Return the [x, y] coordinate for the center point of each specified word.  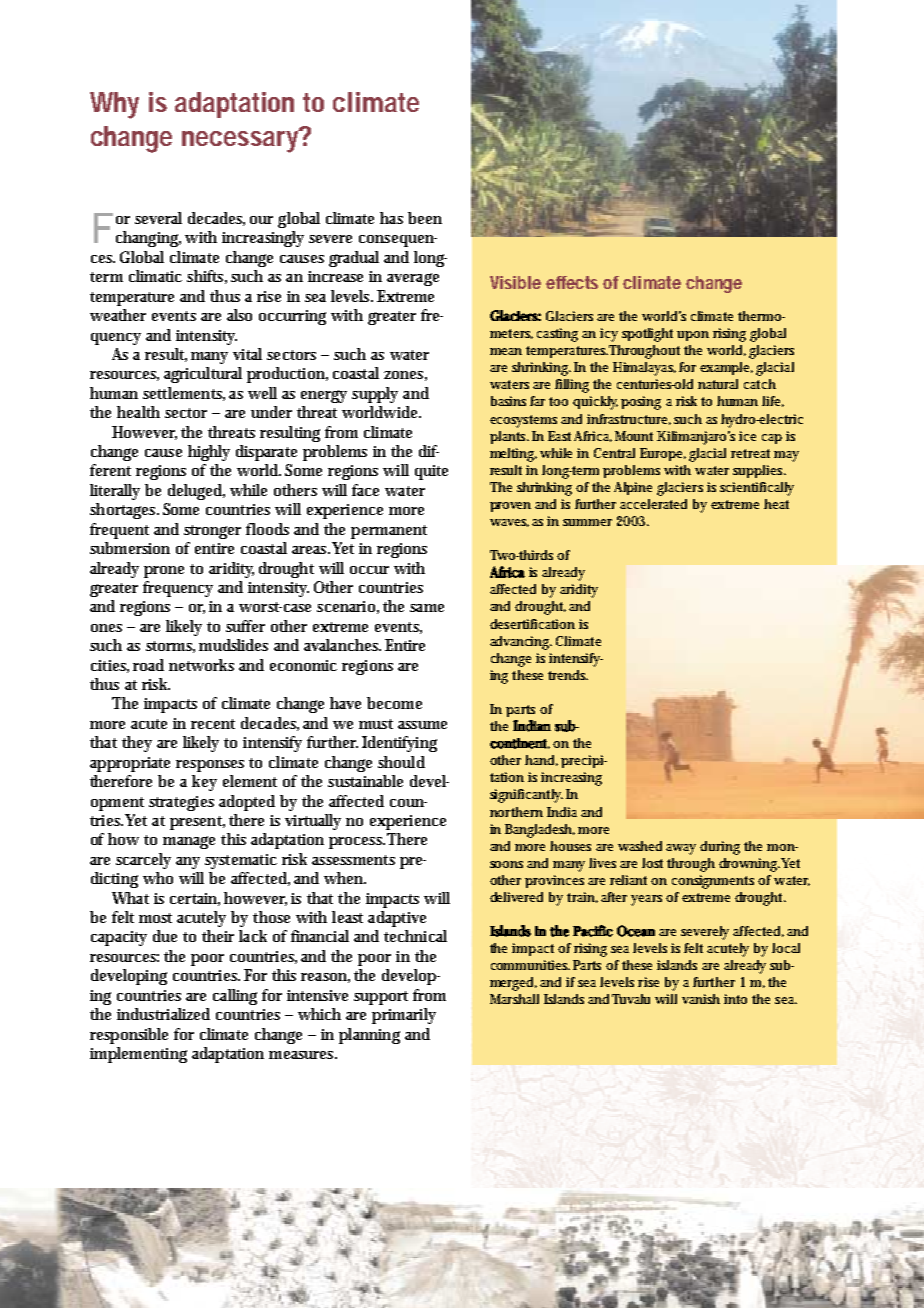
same [427, 608]
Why [114, 105]
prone [164, 572]
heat [776, 504]
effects [572, 282]
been [425, 218]
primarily [404, 1016]
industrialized [163, 1014]
